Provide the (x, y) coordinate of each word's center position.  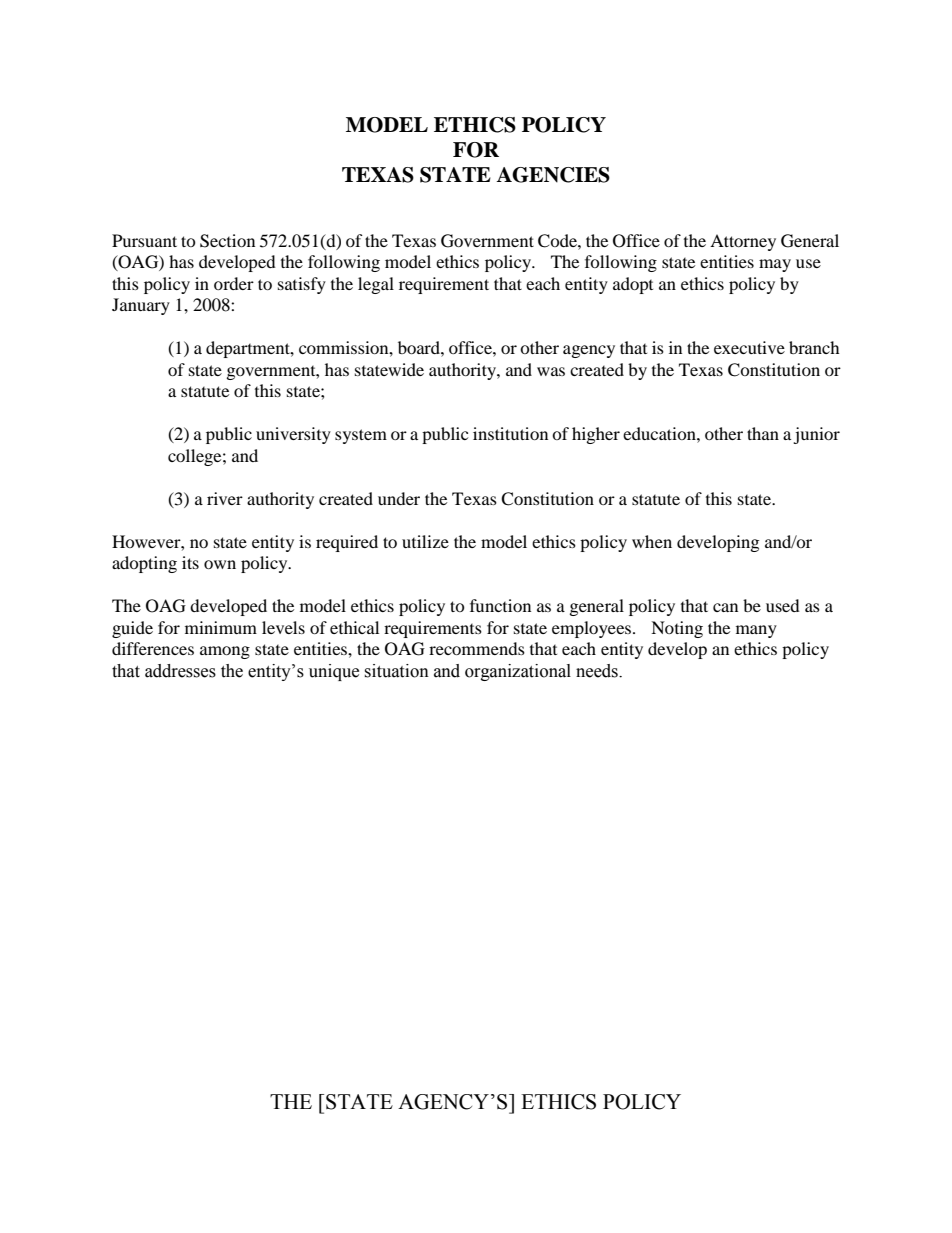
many (756, 631)
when (652, 541)
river (225, 498)
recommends (477, 648)
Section (227, 241)
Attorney (743, 242)
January (141, 306)
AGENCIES (553, 175)
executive (749, 347)
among (225, 652)
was (551, 371)
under (399, 498)
